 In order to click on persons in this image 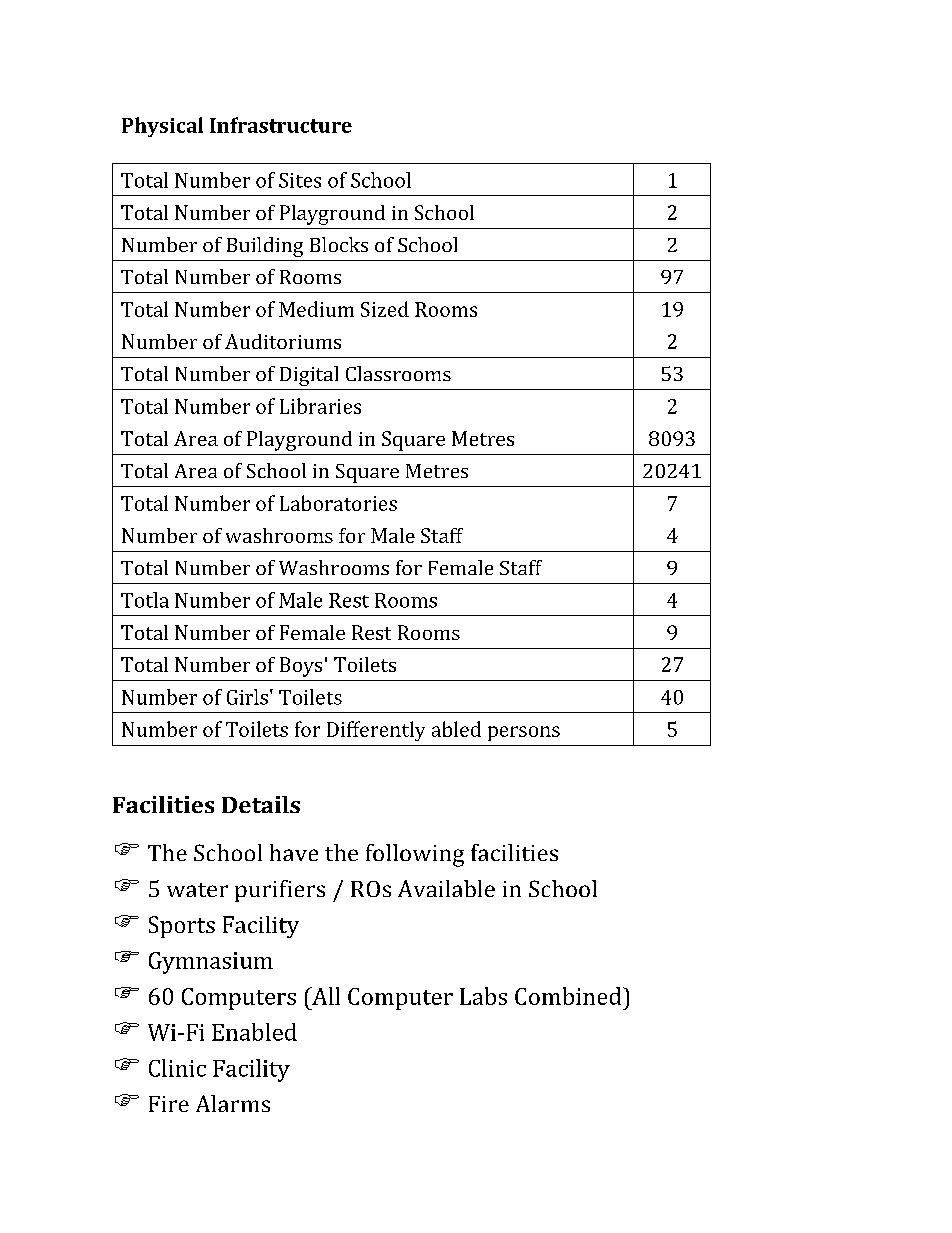, I will do `click(524, 733)`.
